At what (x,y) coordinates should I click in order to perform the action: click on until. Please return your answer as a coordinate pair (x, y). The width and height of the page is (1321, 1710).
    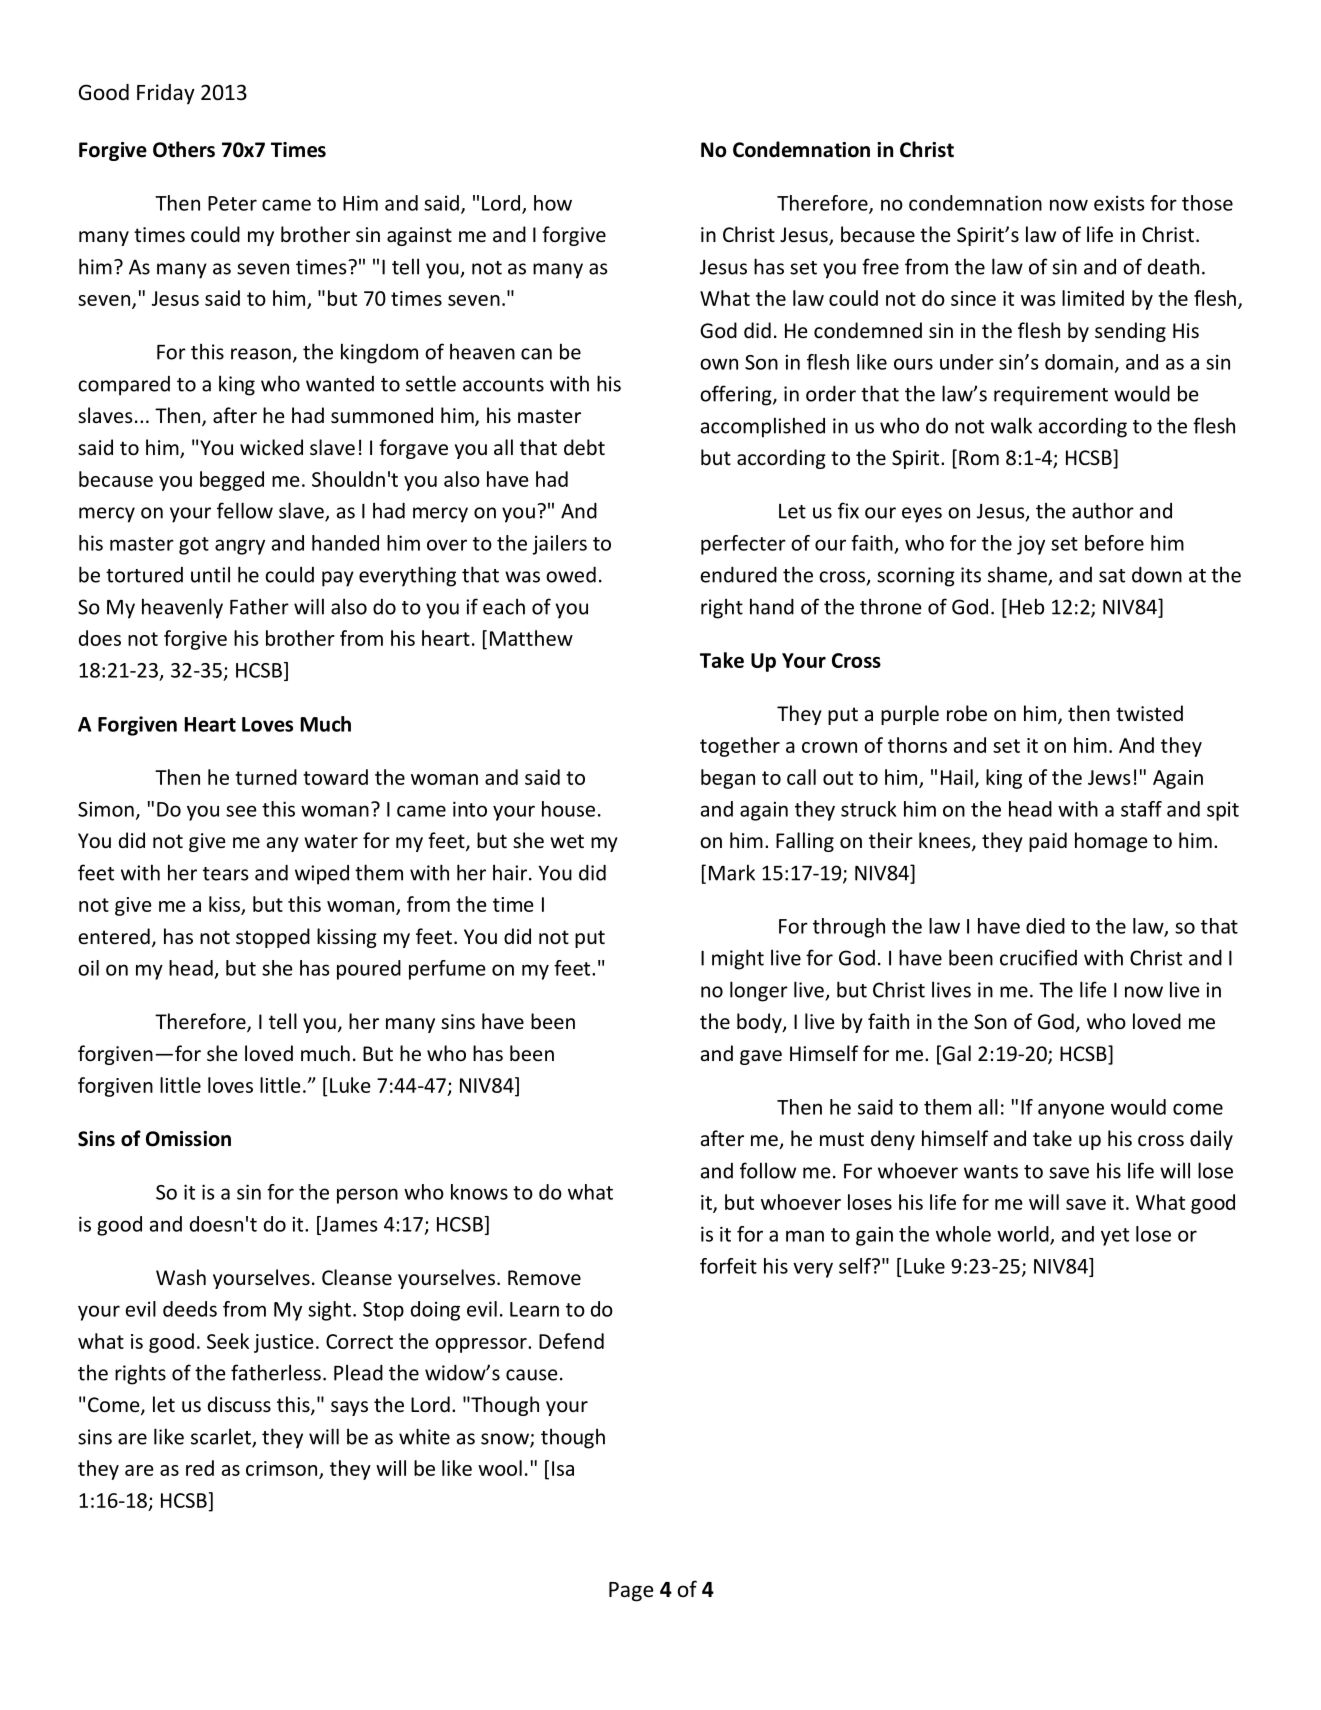
    Looking at the image, I should click on (210, 574).
